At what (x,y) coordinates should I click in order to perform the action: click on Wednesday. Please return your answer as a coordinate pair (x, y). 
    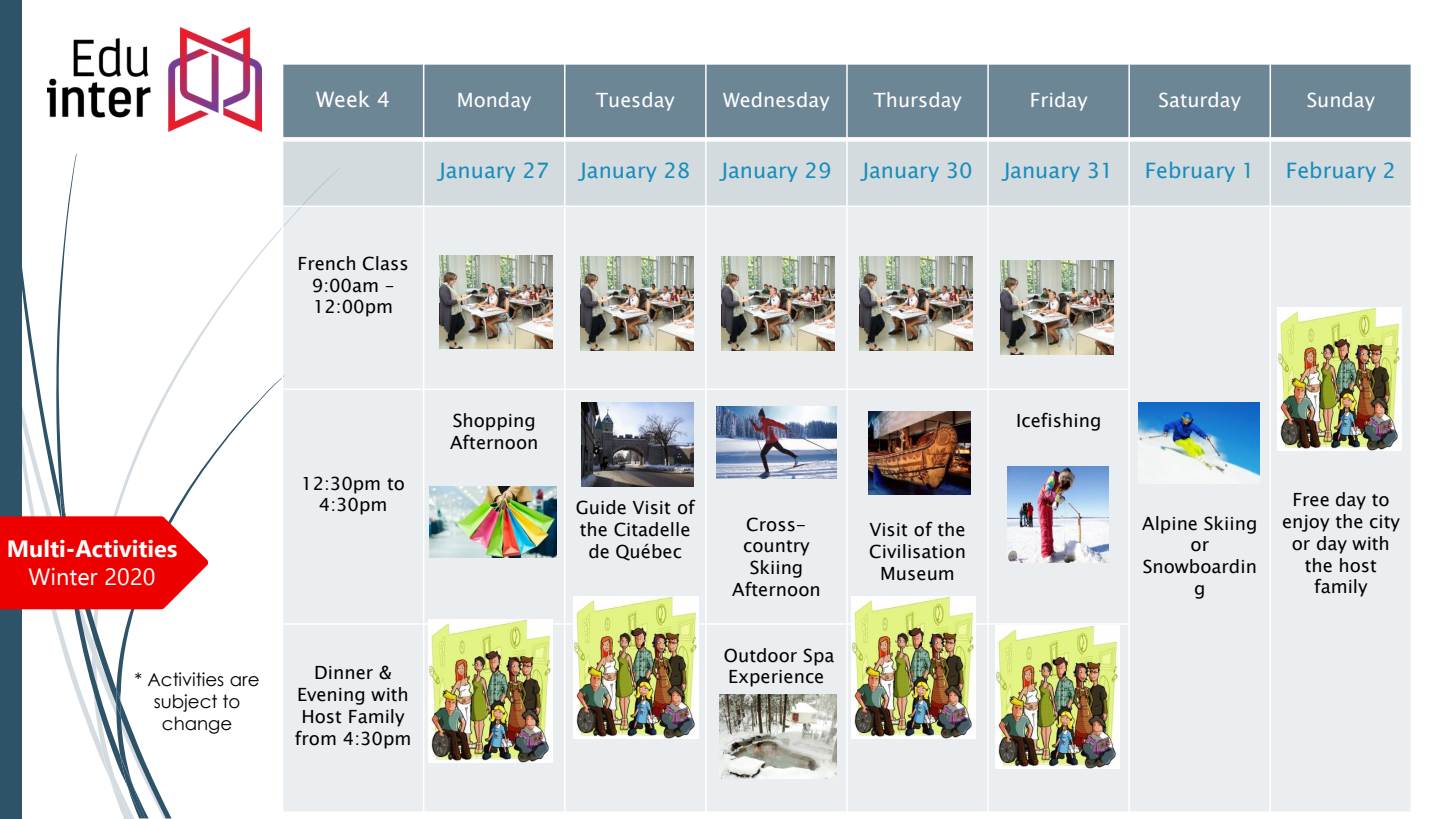
    Looking at the image, I should click on (776, 101).
